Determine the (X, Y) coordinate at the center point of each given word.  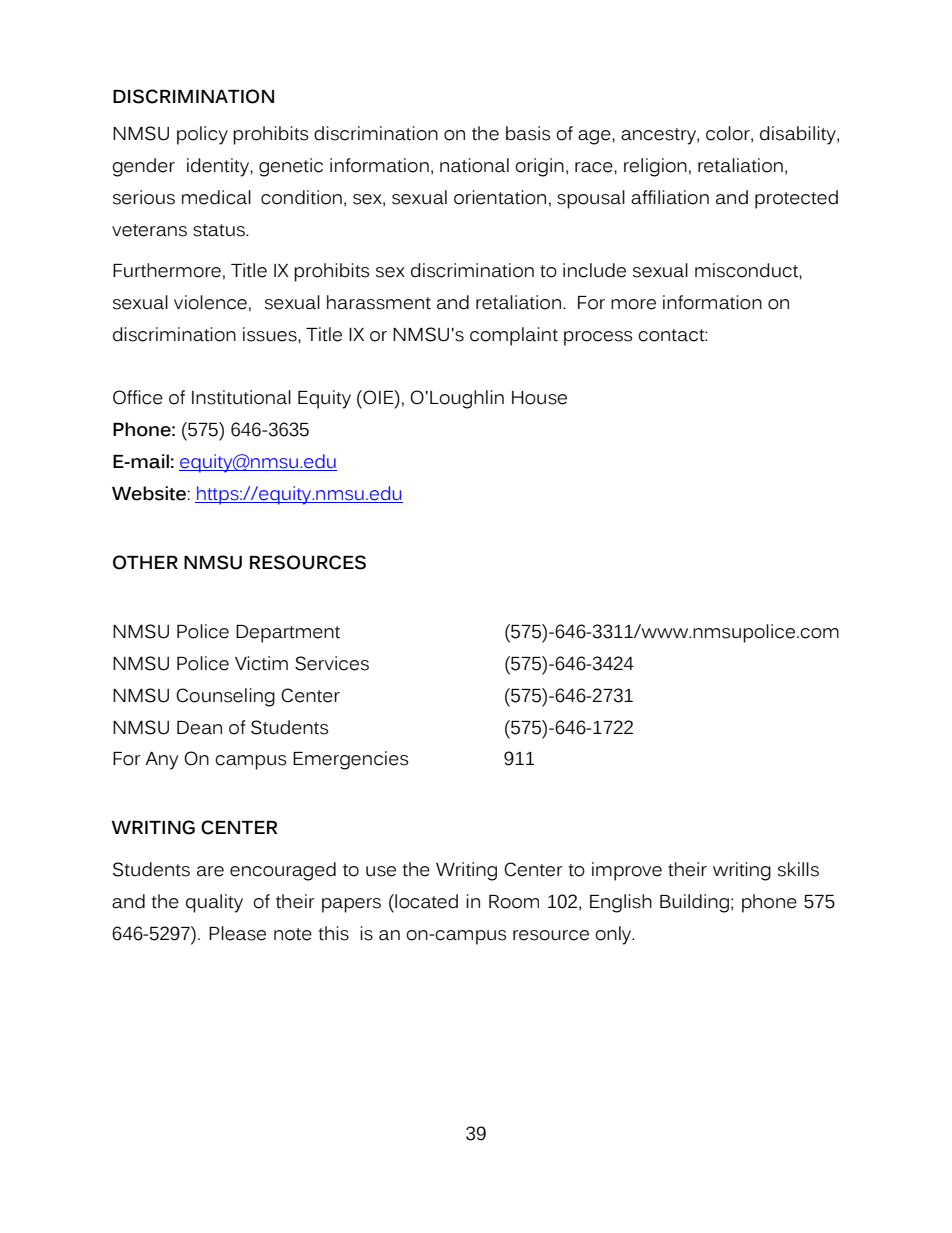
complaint (514, 336)
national (474, 165)
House (539, 398)
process (598, 338)
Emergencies (350, 760)
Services (332, 663)
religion (655, 167)
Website (149, 493)
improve (627, 871)
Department (288, 634)
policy (202, 135)
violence (210, 302)
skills (798, 869)
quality (214, 903)
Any (161, 761)
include (594, 270)
